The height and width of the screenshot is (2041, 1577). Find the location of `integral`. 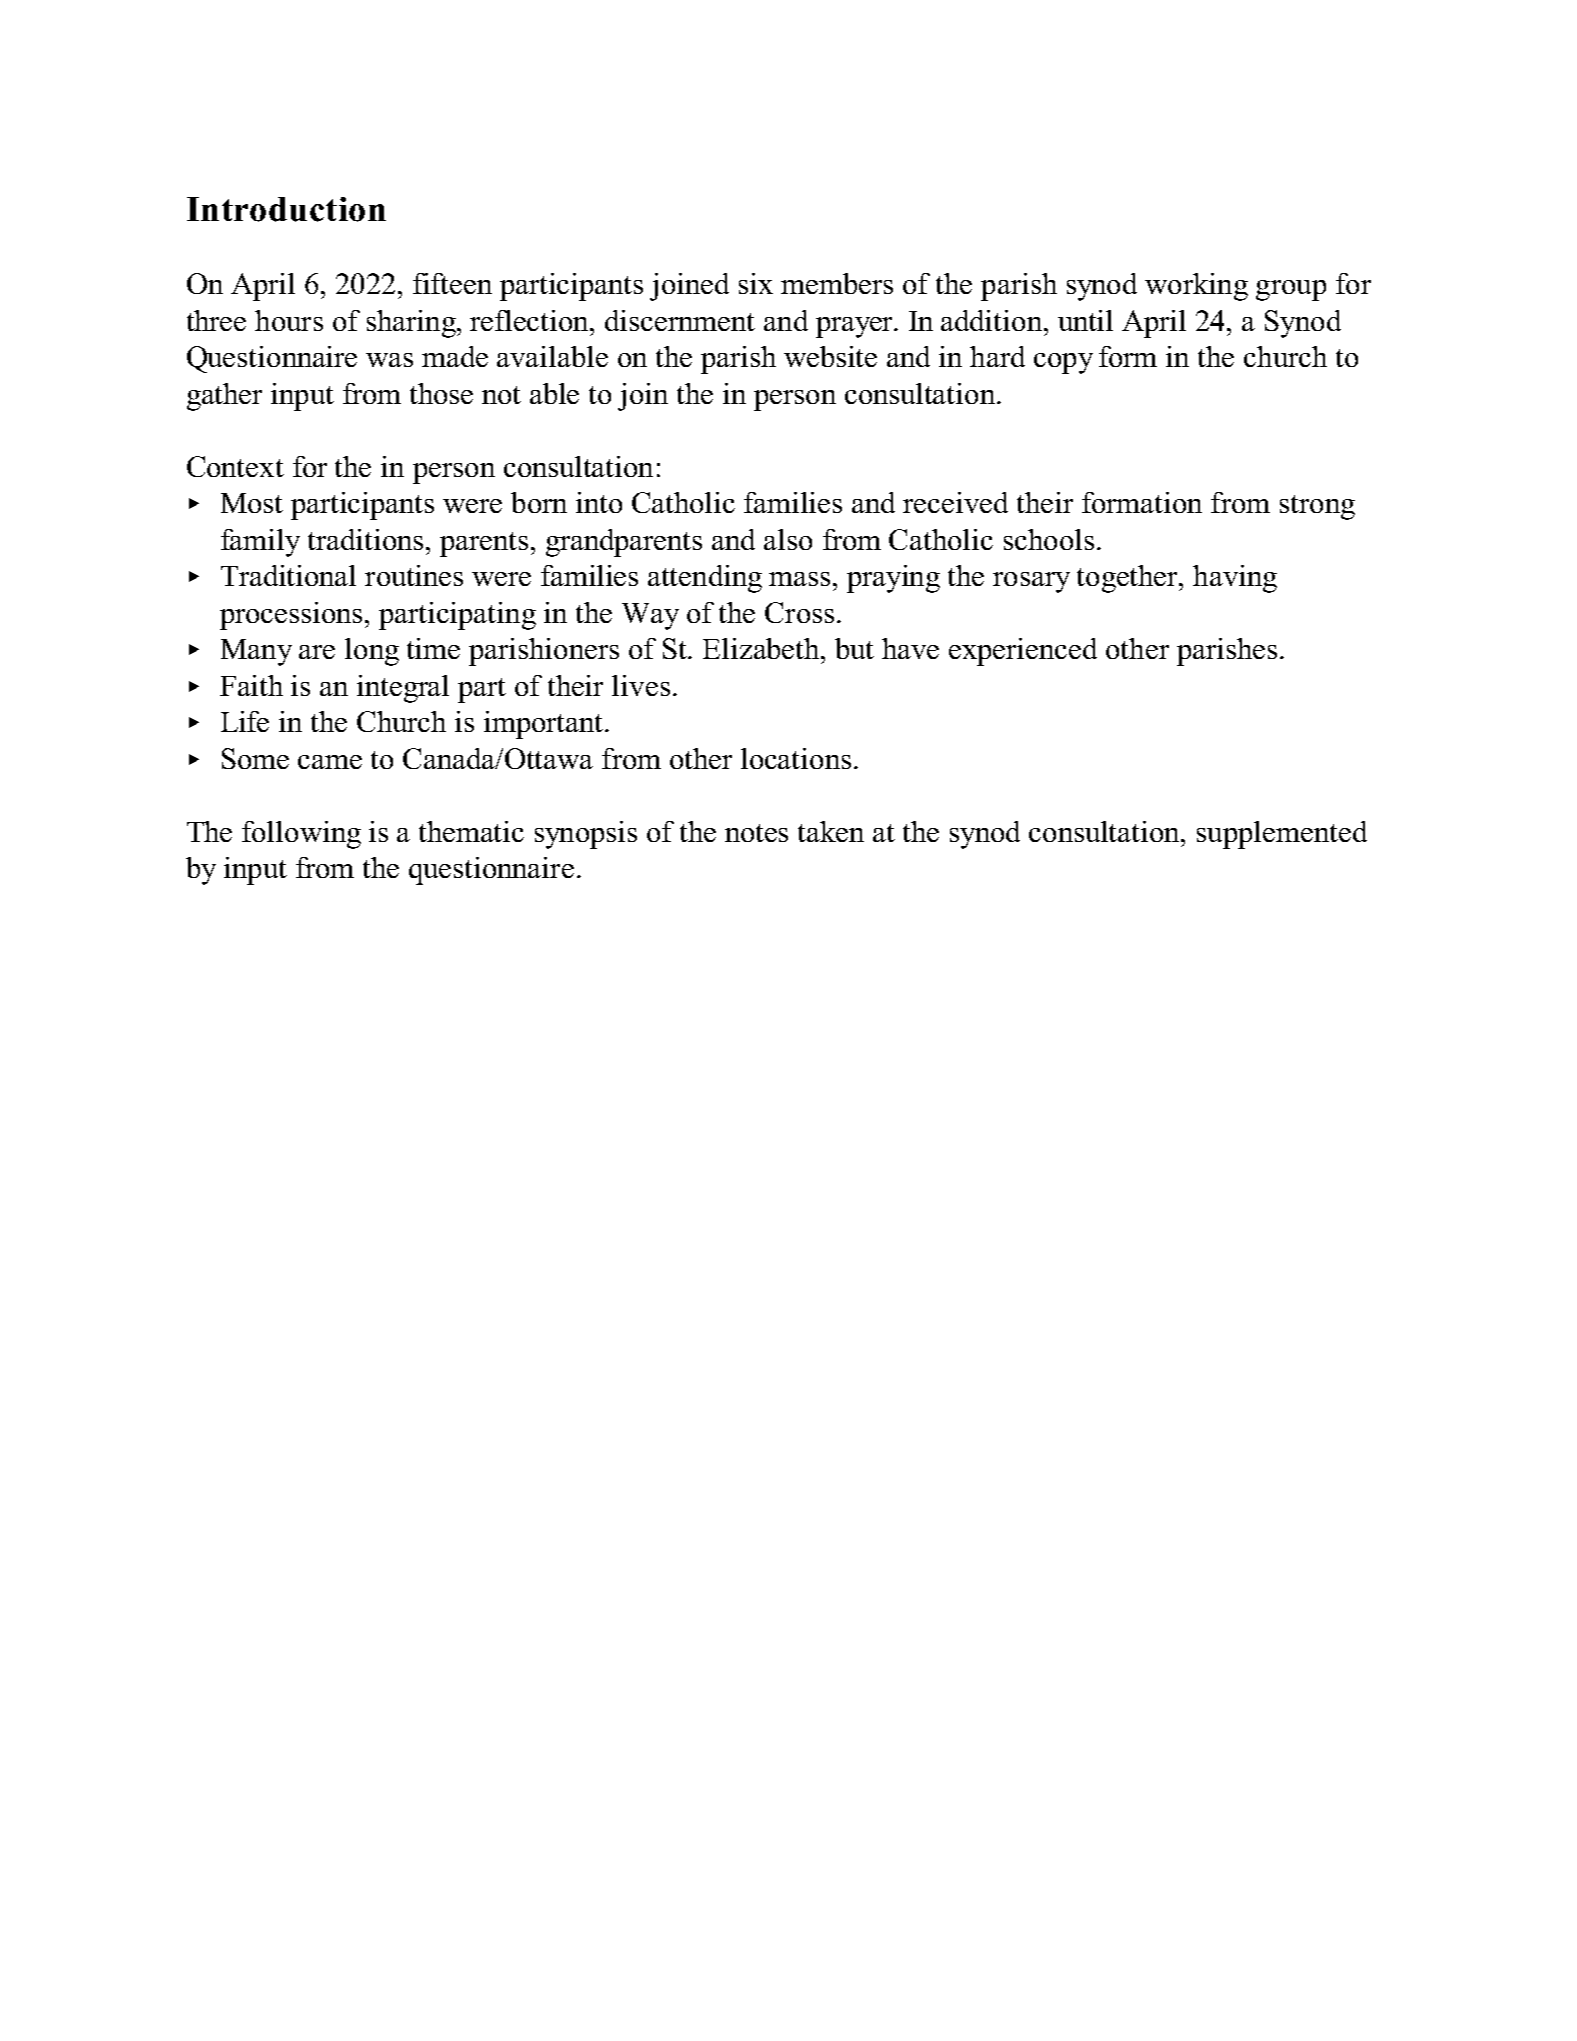

integral is located at coordinates (403, 689).
